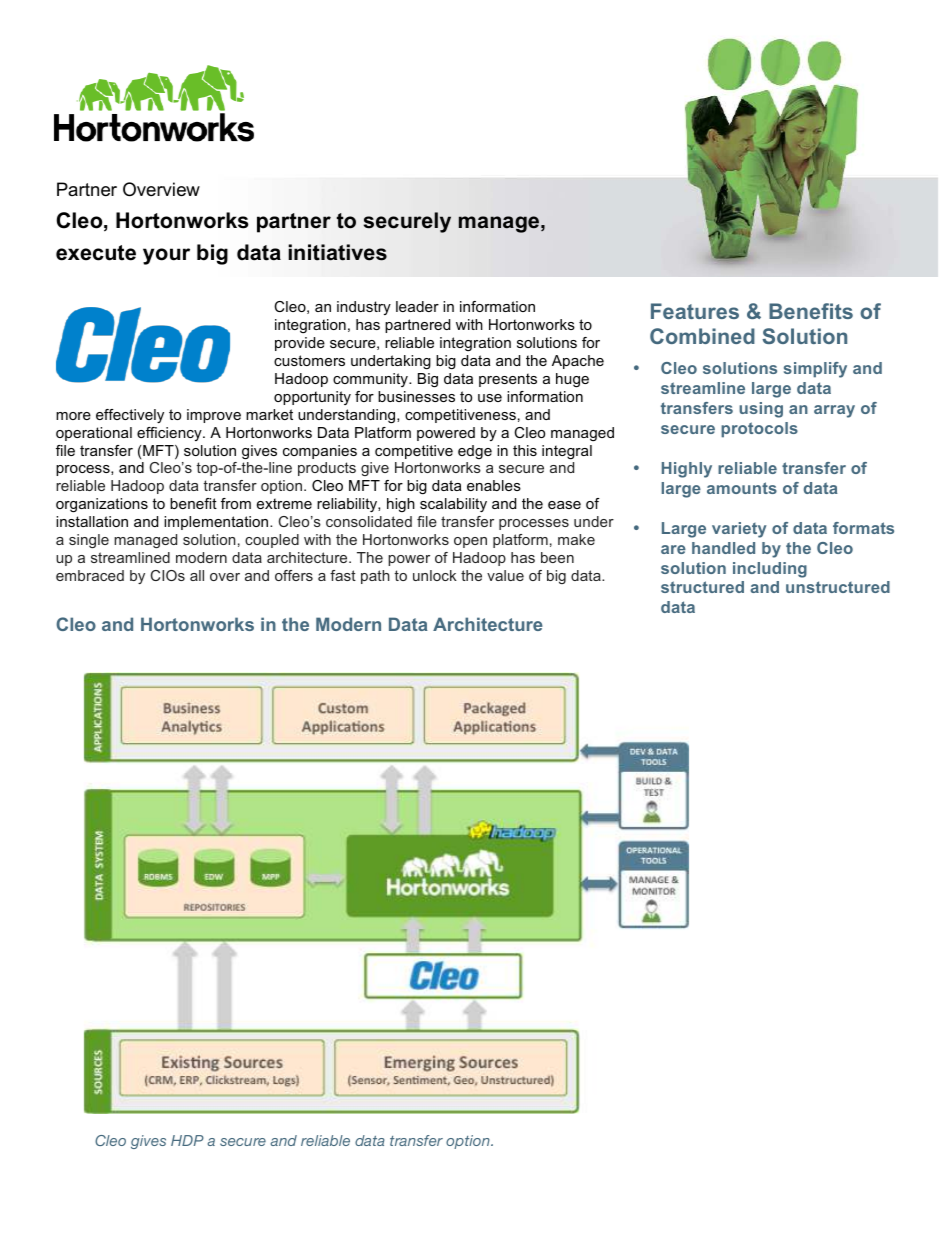 Image resolution: width=952 pixels, height=1233 pixels. Describe the element at coordinates (166, 256) in the screenshot. I see `your` at that location.
